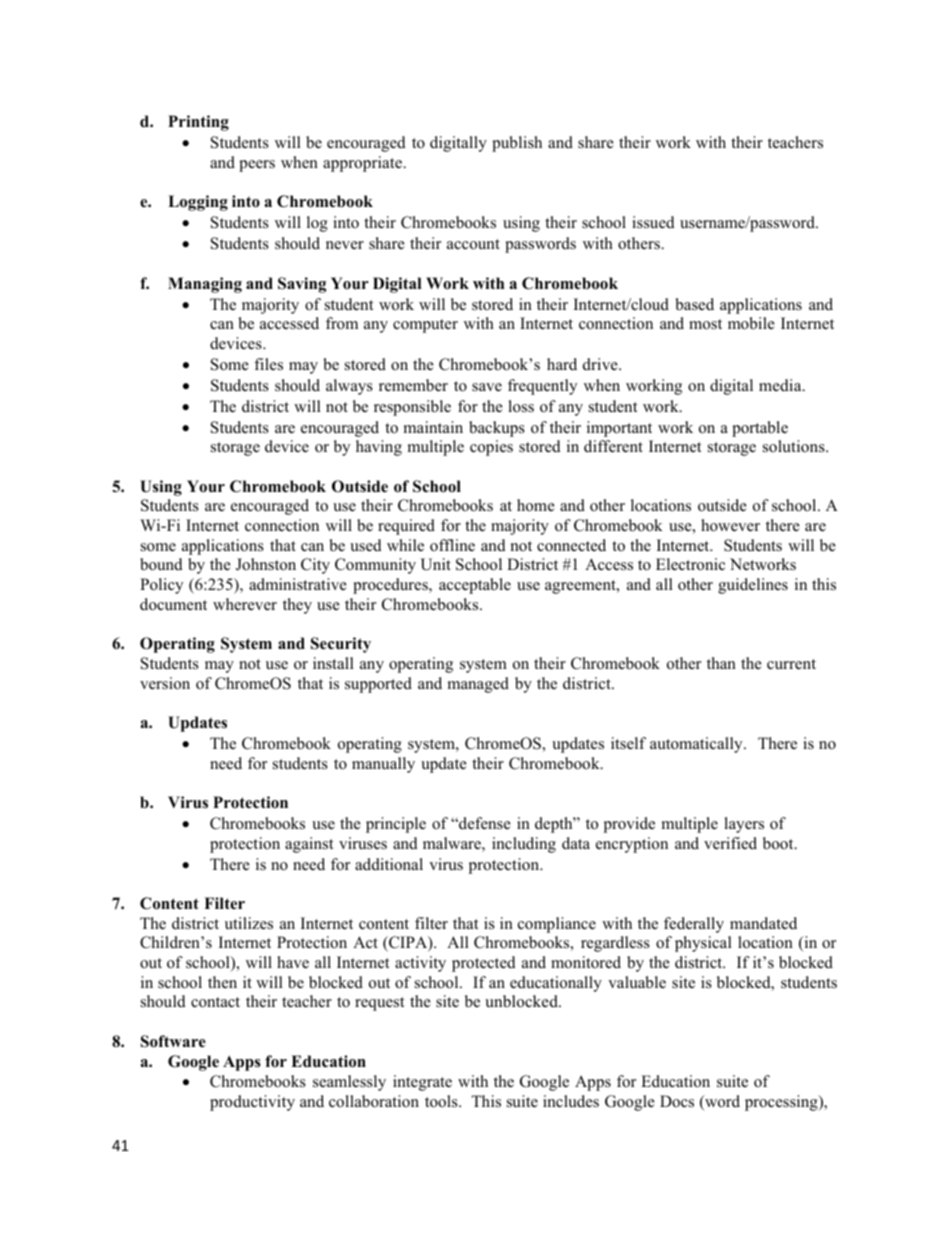 This screenshot has width=952, height=1233. What do you see at coordinates (257, 166) in the screenshot?
I see `peers` at bounding box center [257, 166].
